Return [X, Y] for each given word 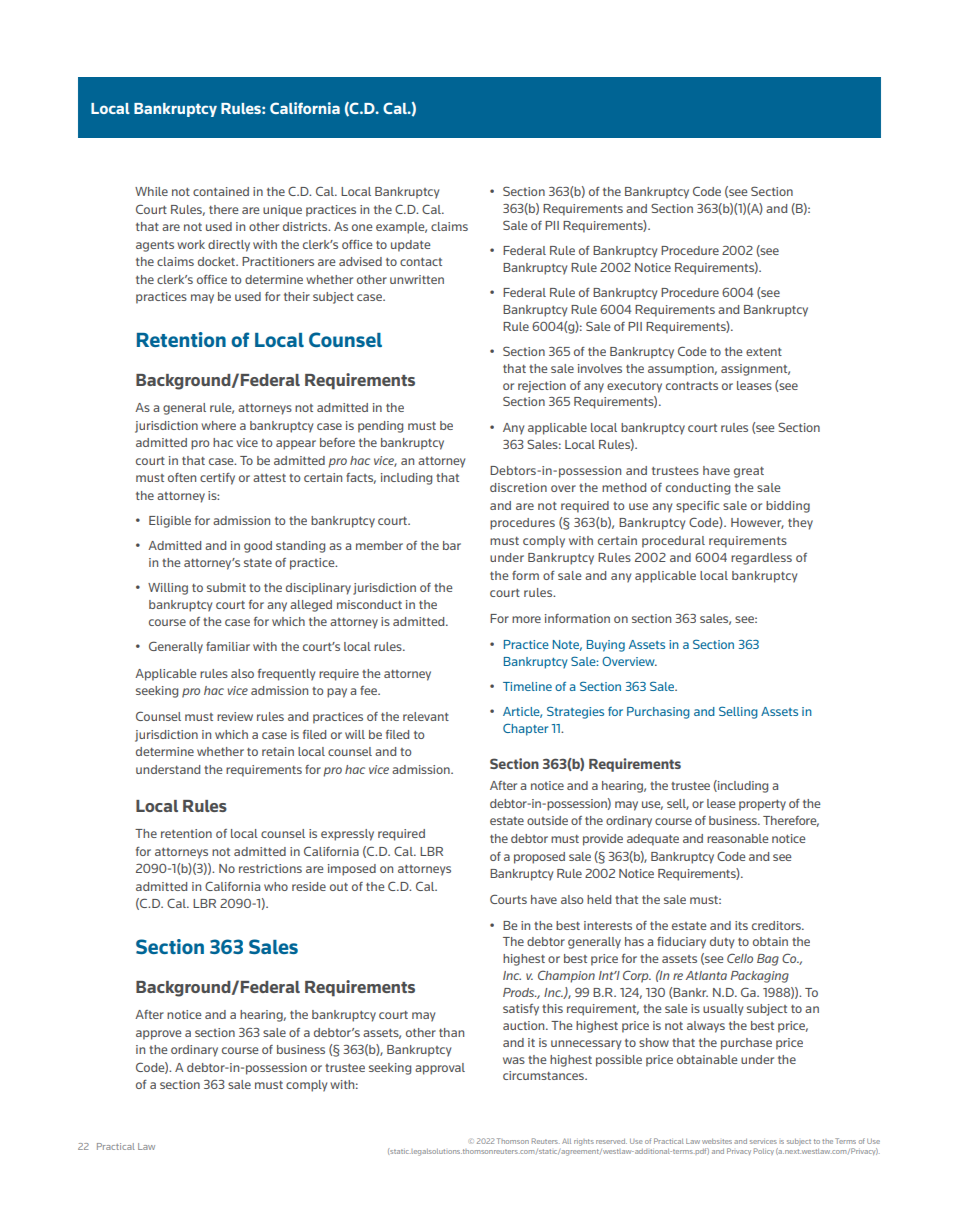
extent [764, 352]
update [410, 246]
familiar [228, 646]
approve [158, 1035]
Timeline [527, 686]
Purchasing [658, 713]
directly [229, 246]
